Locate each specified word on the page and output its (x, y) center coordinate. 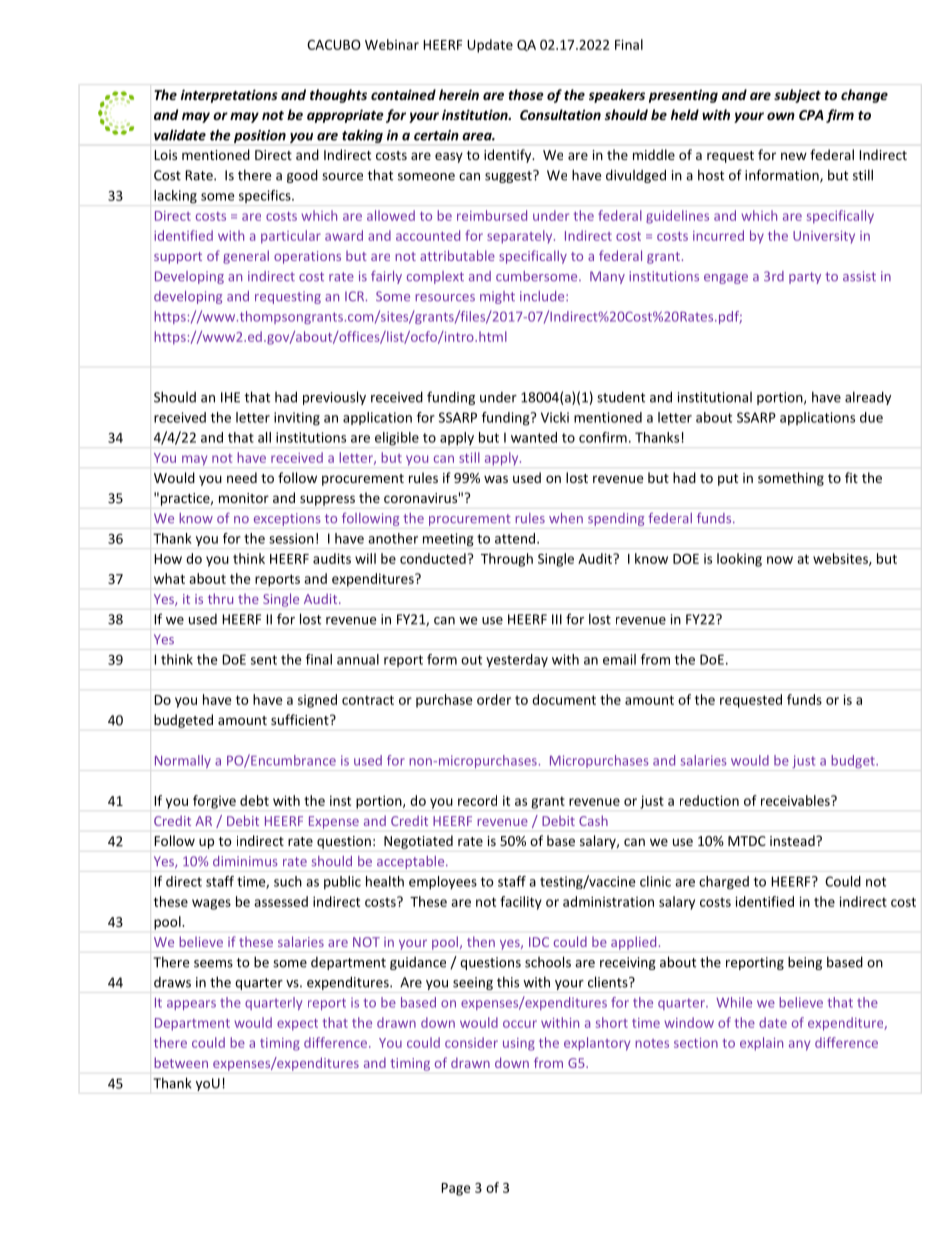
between (181, 1062)
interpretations (229, 96)
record (477, 800)
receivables (796, 800)
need (242, 477)
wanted (534, 437)
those (526, 94)
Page (456, 1189)
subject (797, 96)
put (728, 480)
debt (254, 800)
